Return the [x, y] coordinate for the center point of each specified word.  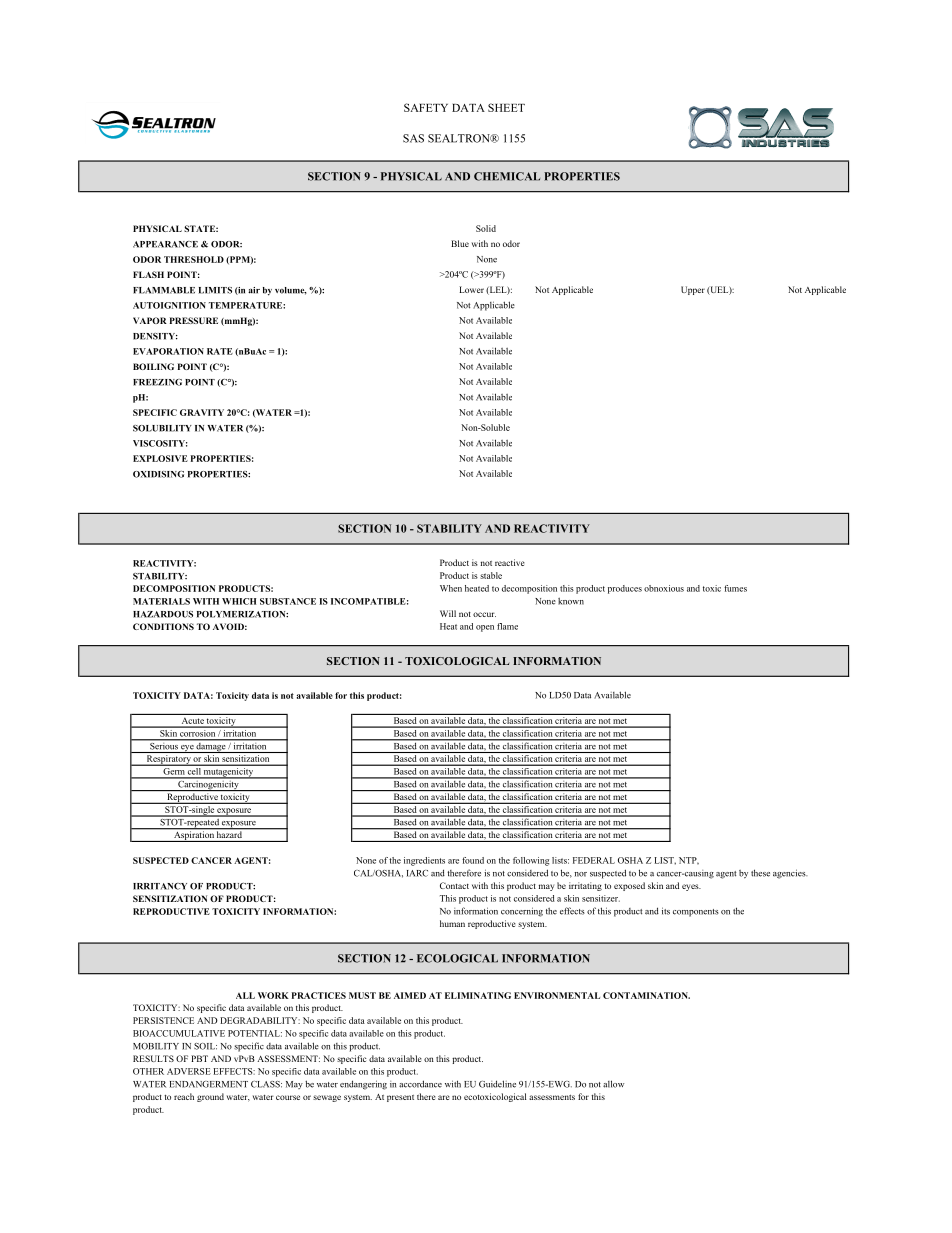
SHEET [506, 107]
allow [613, 1084]
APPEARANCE [165, 244]
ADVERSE [189, 1071]
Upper [693, 290]
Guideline [497, 1084]
